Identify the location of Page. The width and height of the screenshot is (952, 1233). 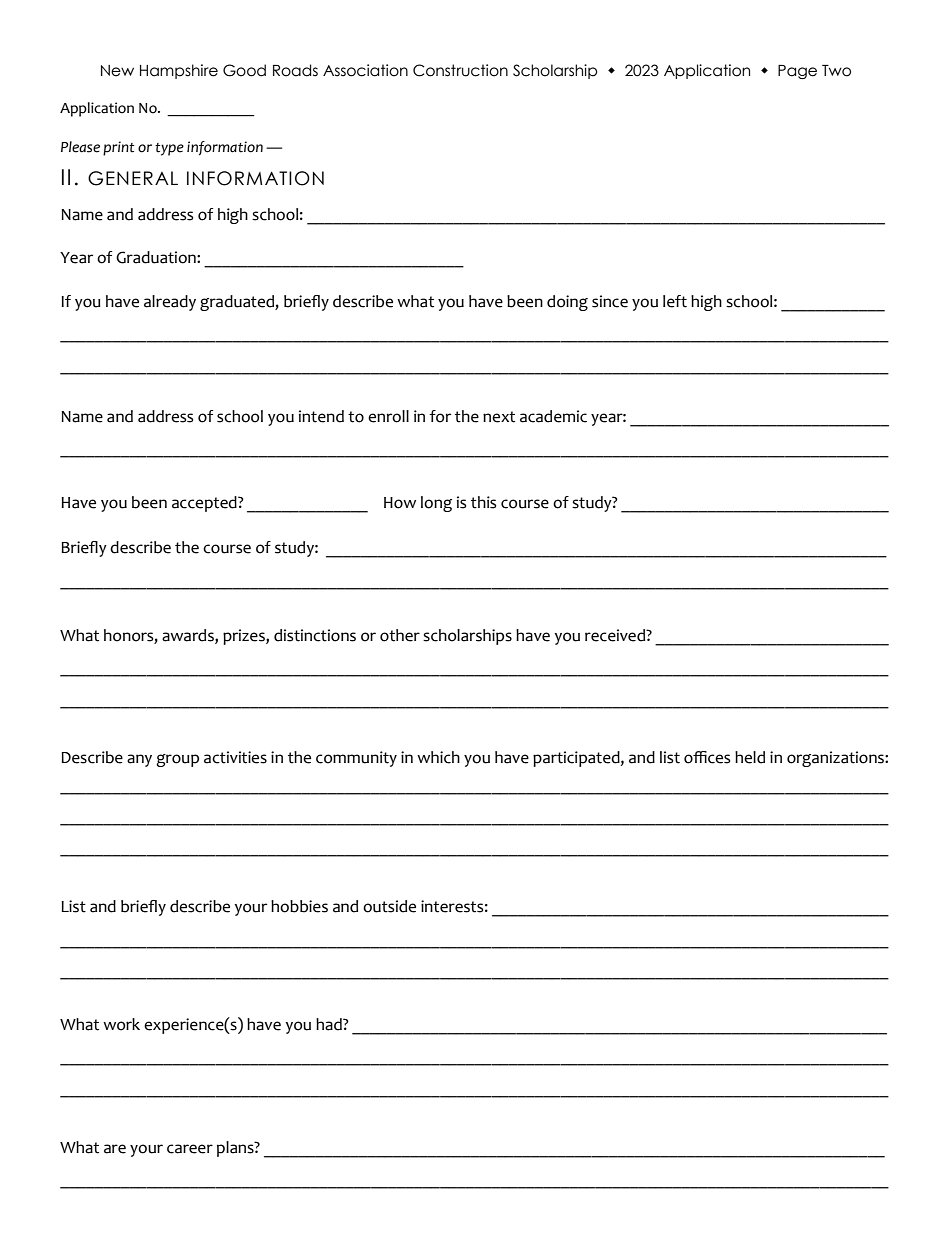
(797, 72).
